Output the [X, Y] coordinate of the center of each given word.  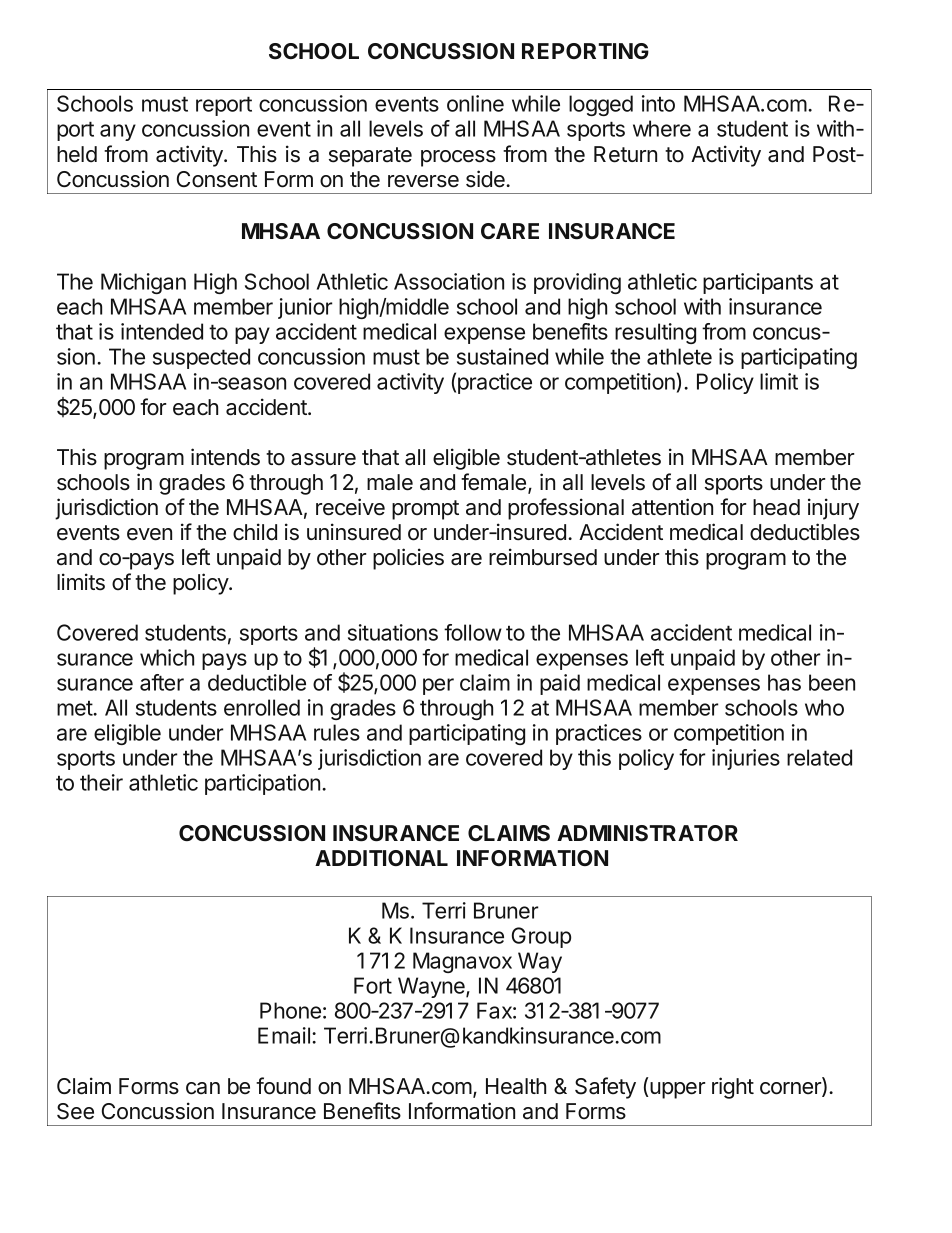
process [458, 158]
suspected [201, 358]
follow [473, 632]
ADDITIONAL [381, 858]
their [101, 782]
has [784, 682]
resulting [655, 333]
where [662, 128]
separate [370, 157]
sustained [502, 356]
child [255, 532]
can [203, 1088]
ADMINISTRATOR [647, 833]
